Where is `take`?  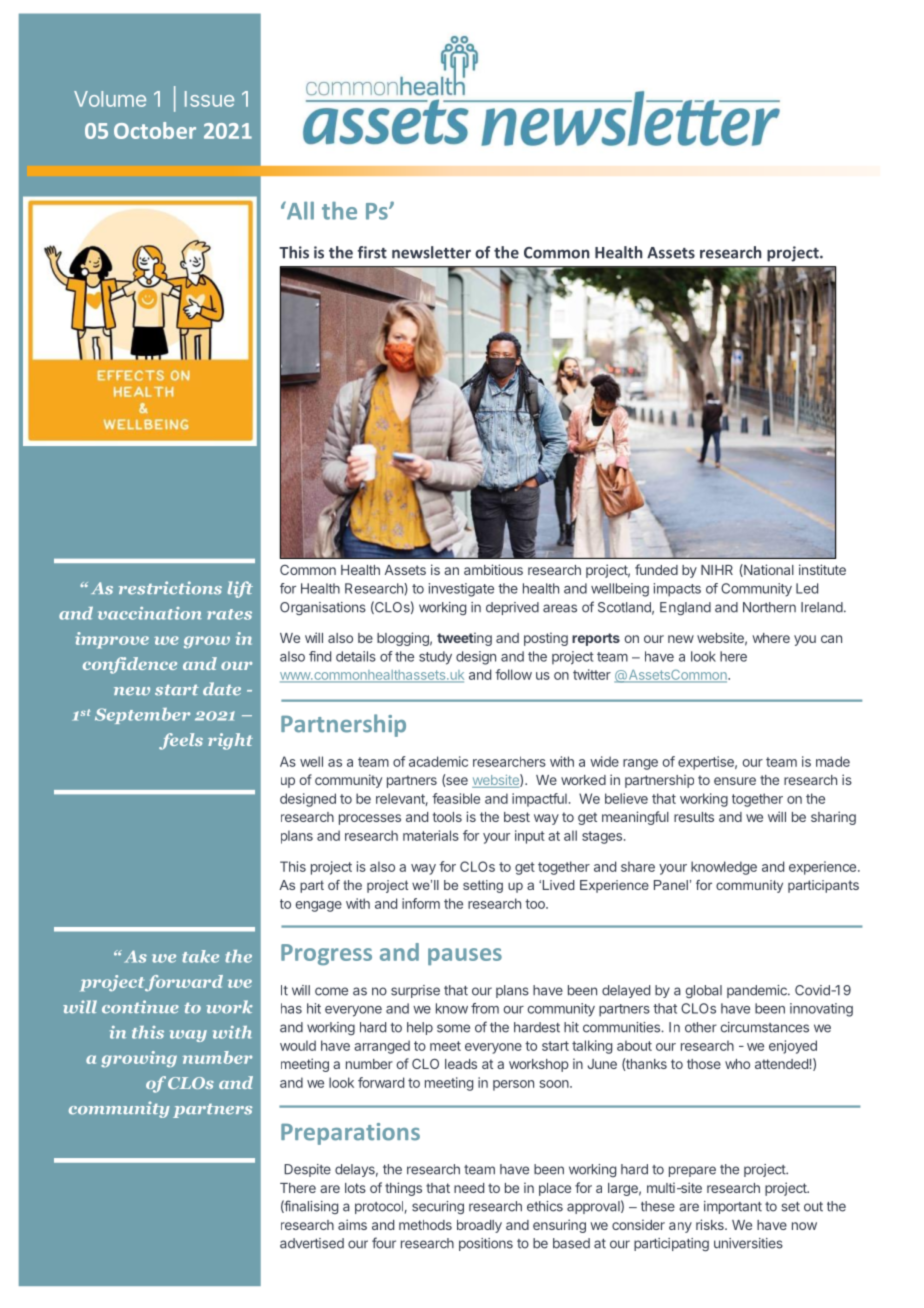 take is located at coordinates (200, 956).
